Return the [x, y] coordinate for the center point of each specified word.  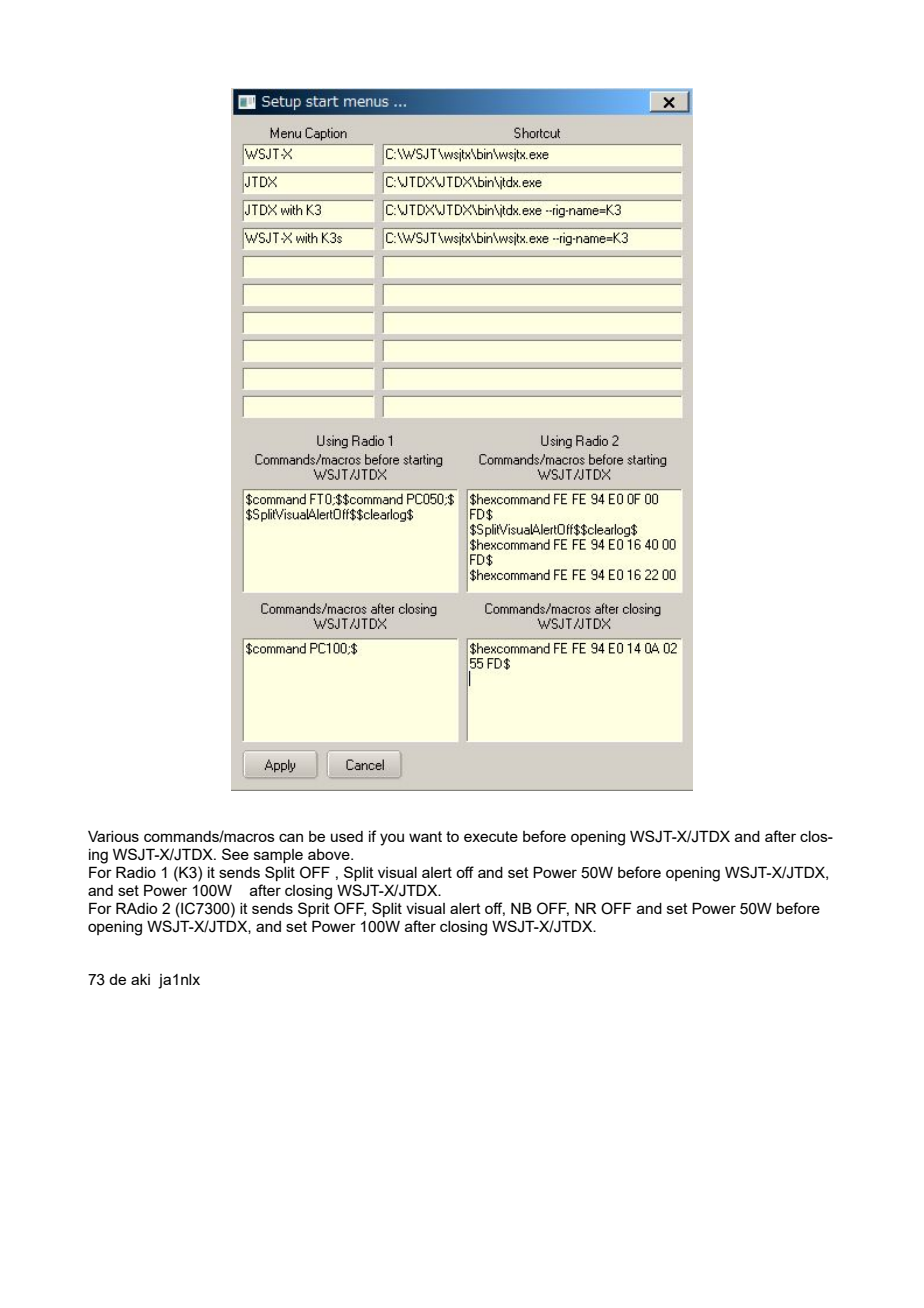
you [392, 839]
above [330, 854]
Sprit [314, 909]
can [291, 837]
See [235, 854]
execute [491, 836]
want [425, 836]
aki [140, 979]
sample [278, 856]
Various [113, 836]
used [347, 836]
